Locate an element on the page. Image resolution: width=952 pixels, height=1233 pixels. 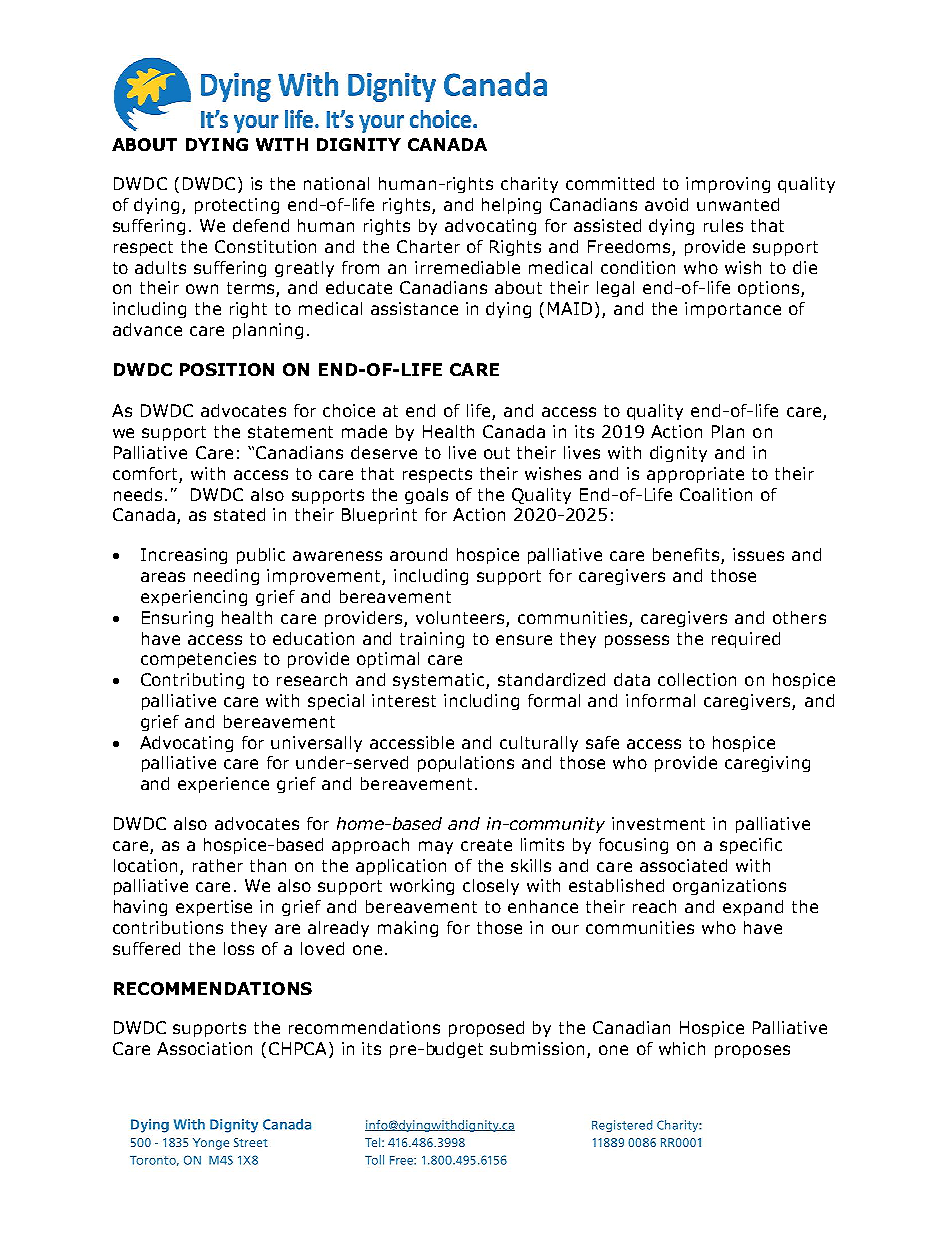
unwanted is located at coordinates (738, 204).
